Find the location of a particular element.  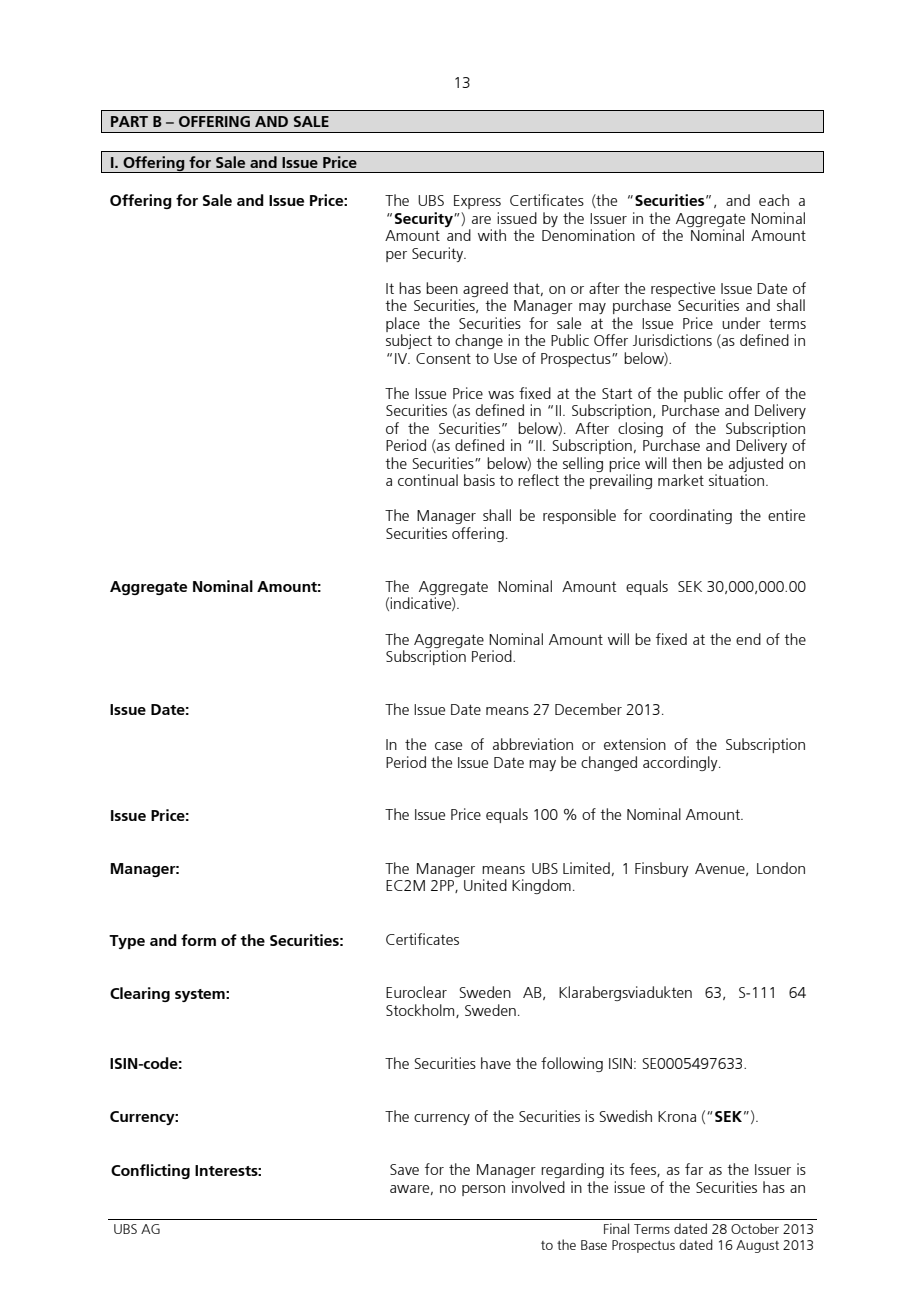

each is located at coordinates (774, 200).
